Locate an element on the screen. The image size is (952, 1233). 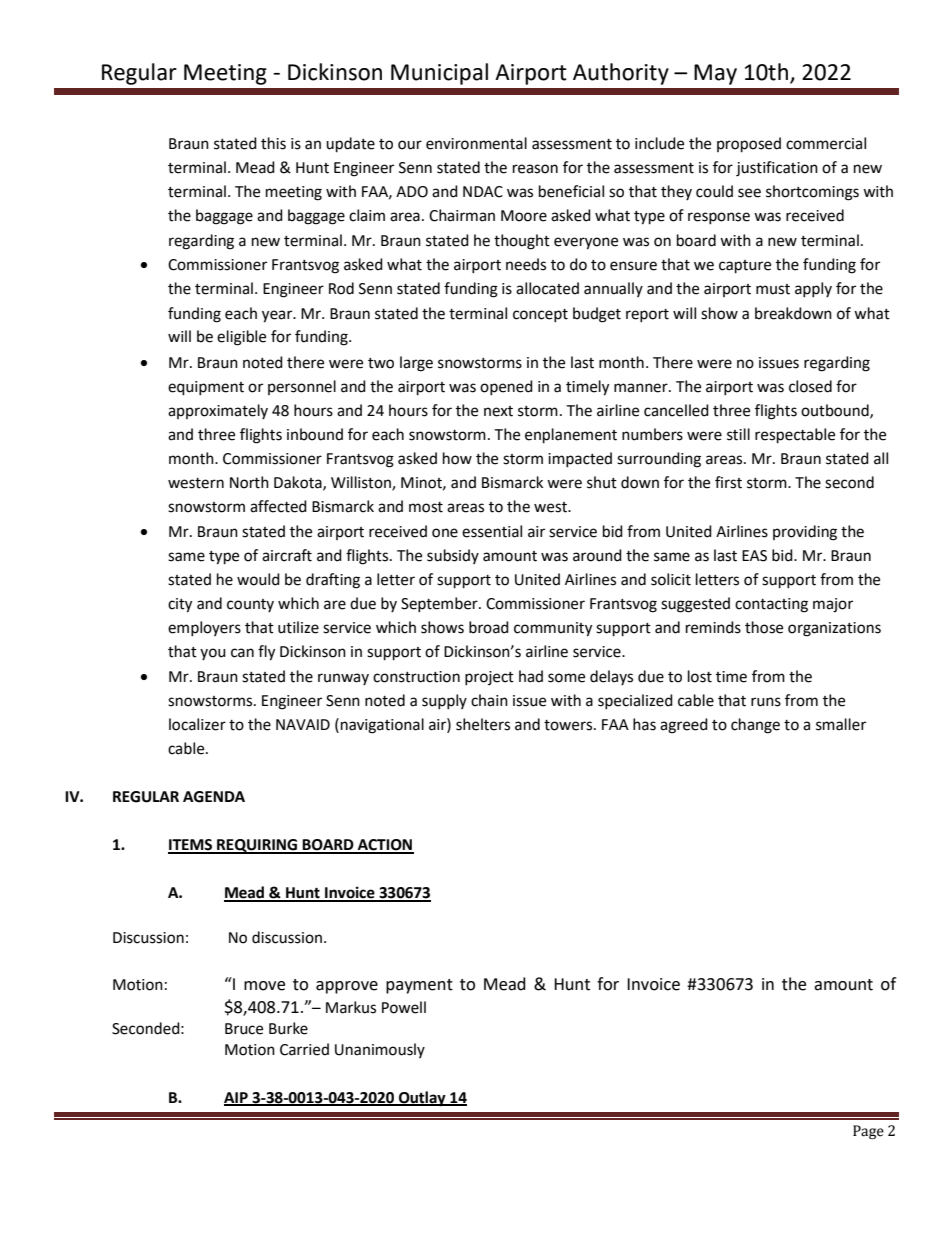
county is located at coordinates (250, 605).
